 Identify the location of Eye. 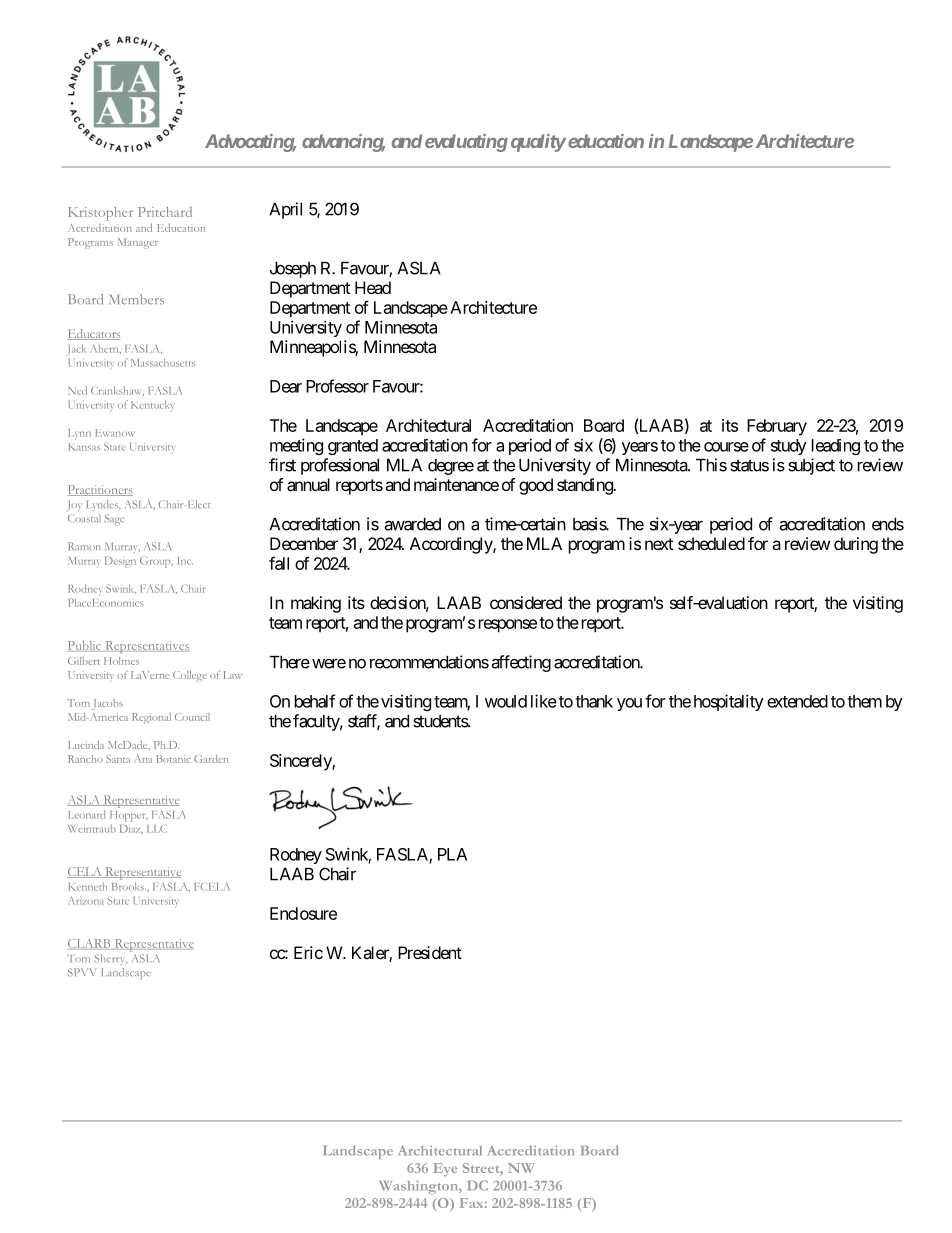
(445, 1170).
